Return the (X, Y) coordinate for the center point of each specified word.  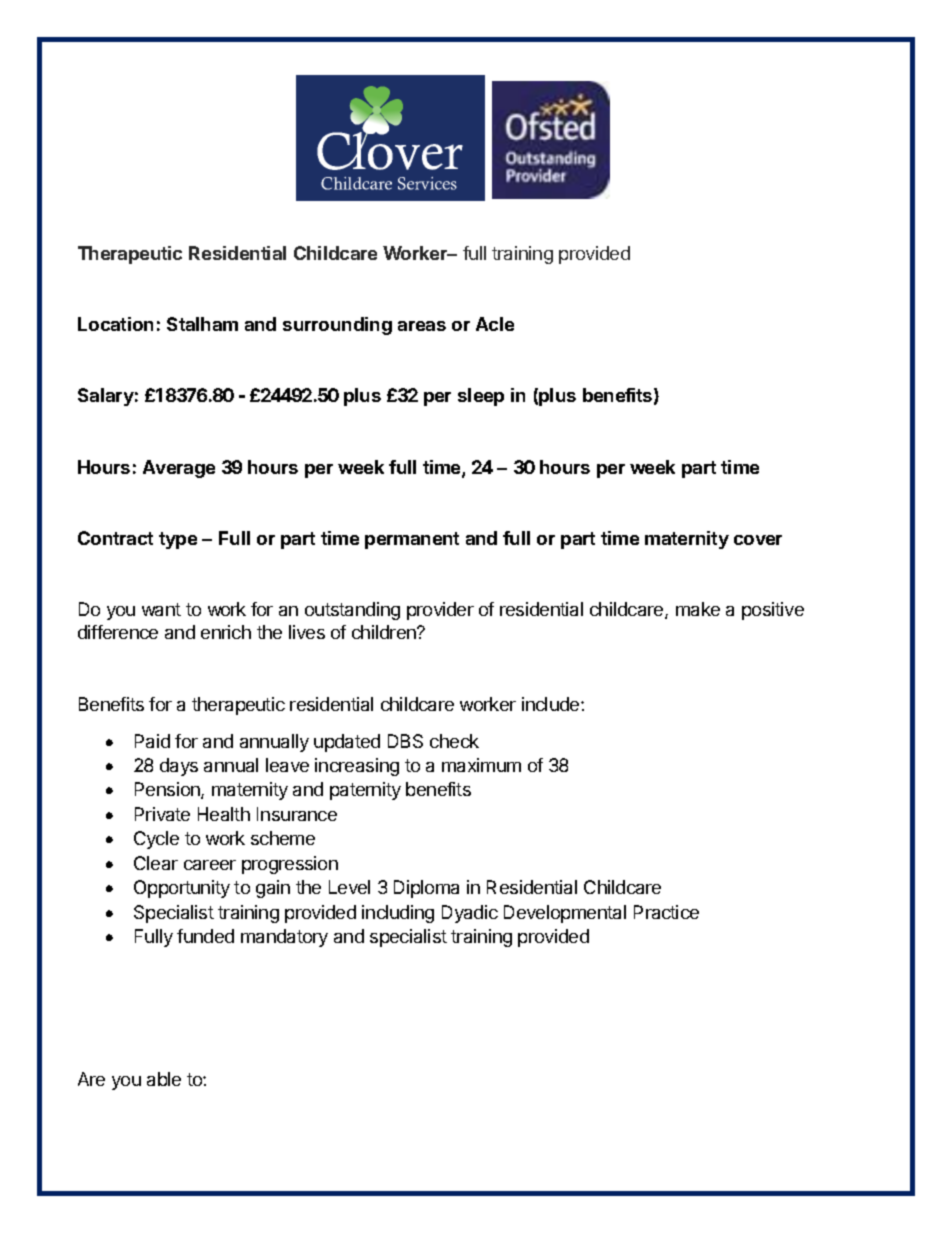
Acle (495, 324)
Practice (666, 912)
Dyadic (470, 914)
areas (422, 326)
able (164, 1079)
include (552, 704)
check (454, 741)
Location (115, 324)
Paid (152, 741)
